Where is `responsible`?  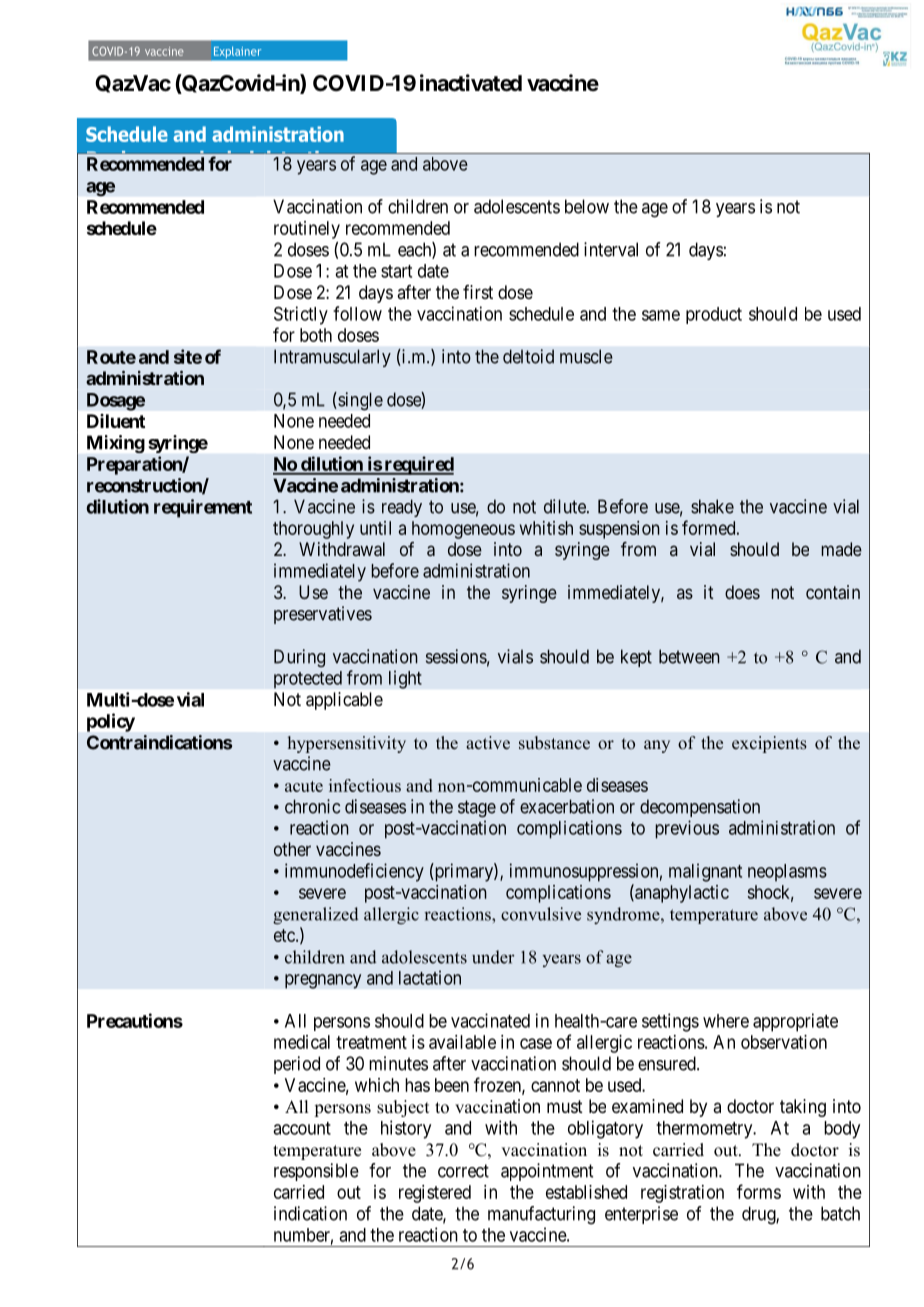 responsible is located at coordinates (316, 1172).
